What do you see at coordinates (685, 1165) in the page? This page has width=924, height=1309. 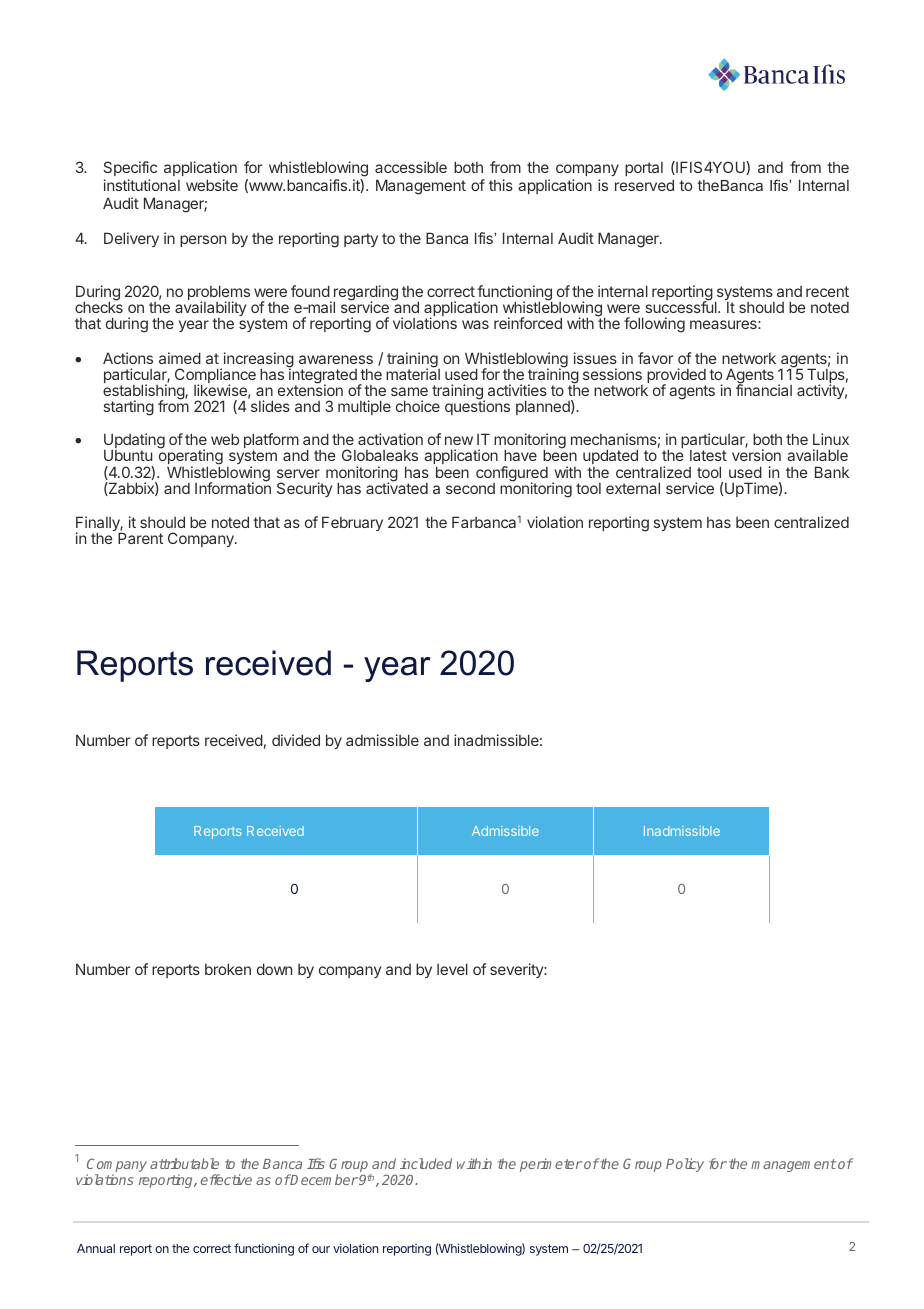 I see `Policy` at bounding box center [685, 1165].
